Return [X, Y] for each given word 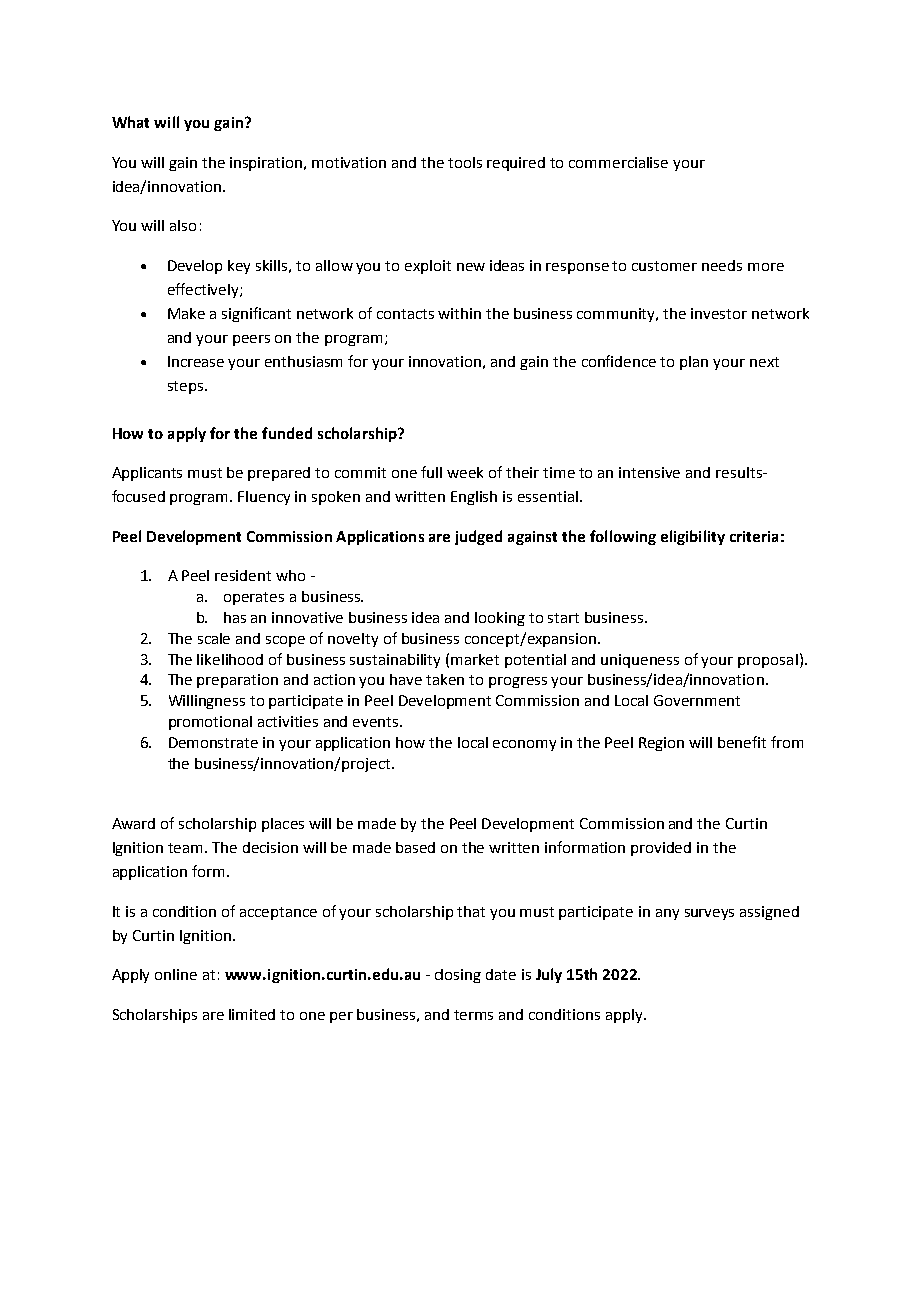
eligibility [693, 537]
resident [243, 575]
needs [722, 265]
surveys [709, 914]
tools [465, 162]
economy [524, 745]
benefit [742, 742]
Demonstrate [213, 742]
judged [478, 537]
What [130, 122]
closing [458, 976]
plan [694, 363]
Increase [196, 361]
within [459, 313]
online [176, 974]
